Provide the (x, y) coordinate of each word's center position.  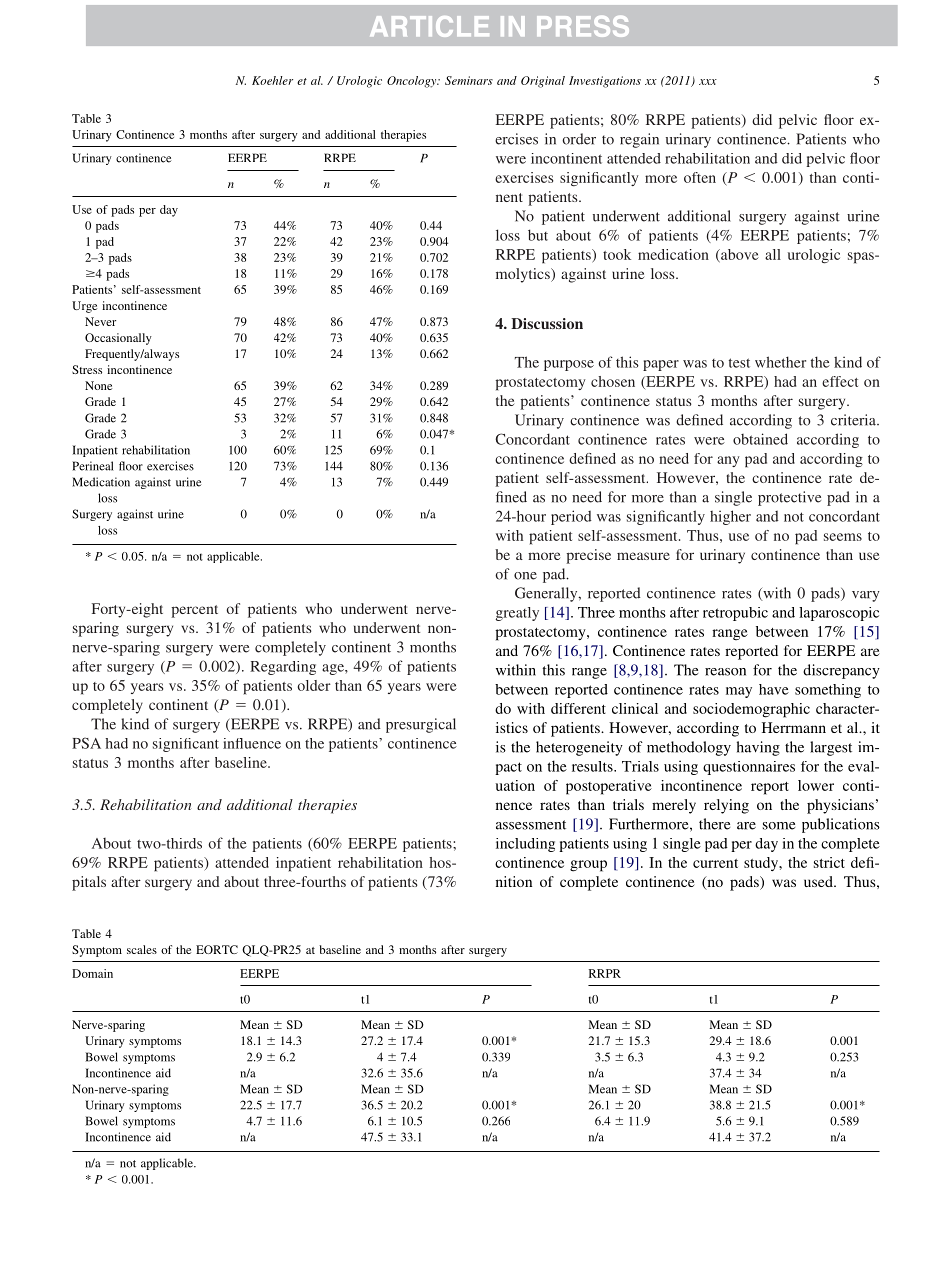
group (588, 866)
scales (142, 949)
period (571, 517)
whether (780, 362)
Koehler (272, 80)
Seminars (469, 80)
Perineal (92, 466)
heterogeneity (579, 748)
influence (252, 743)
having (758, 748)
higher (730, 517)
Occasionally (118, 339)
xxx (708, 82)
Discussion (547, 323)
